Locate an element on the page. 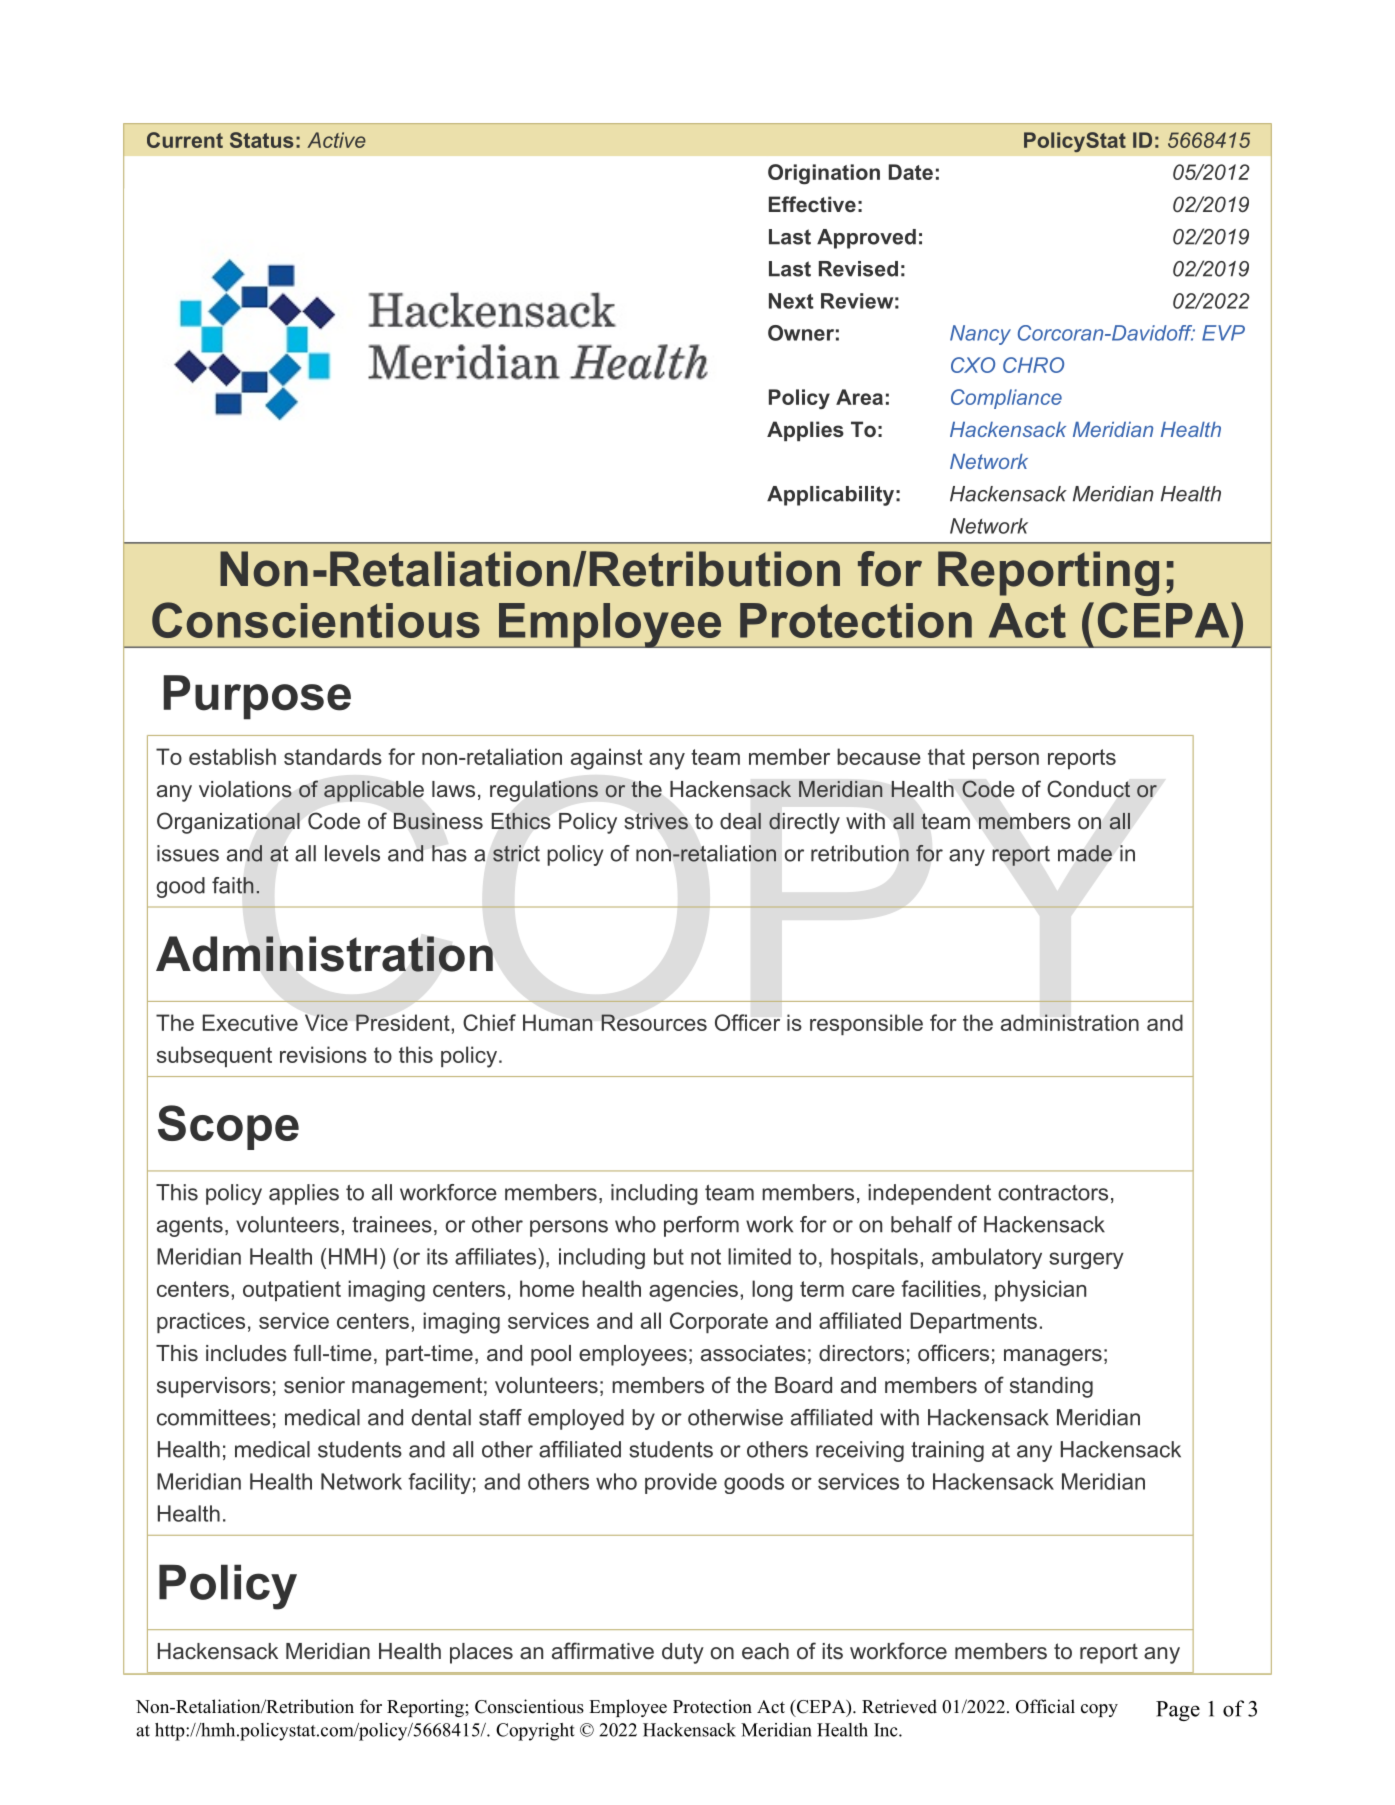  Effective is located at coordinates (812, 204).
